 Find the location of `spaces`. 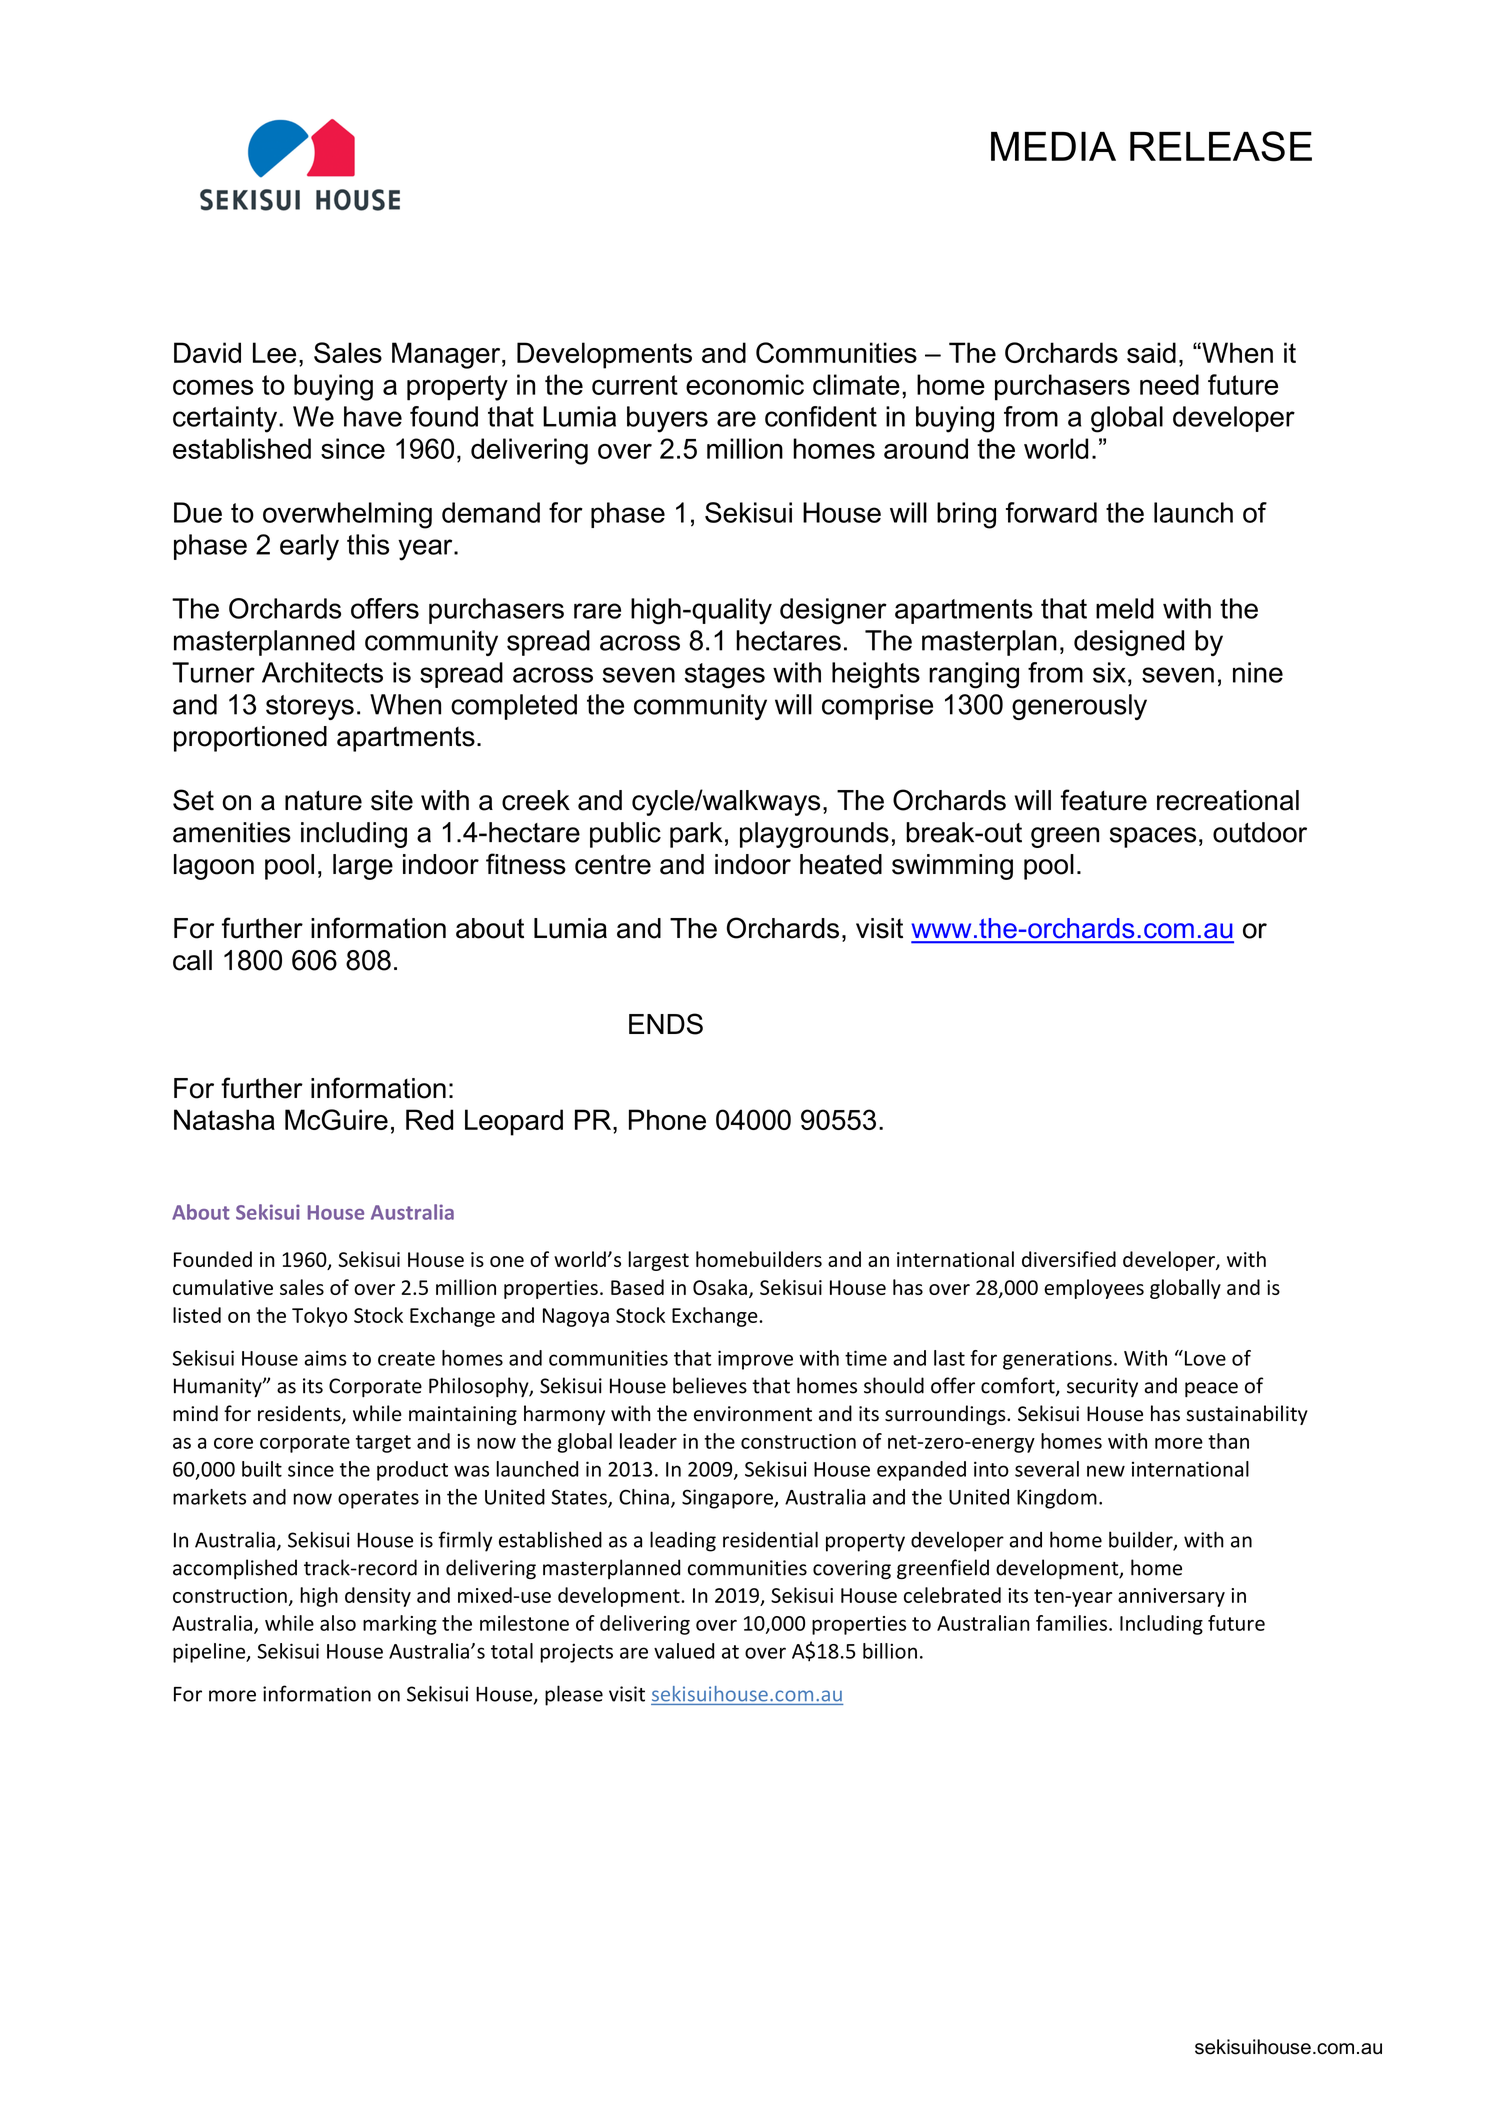

spaces is located at coordinates (1153, 837).
